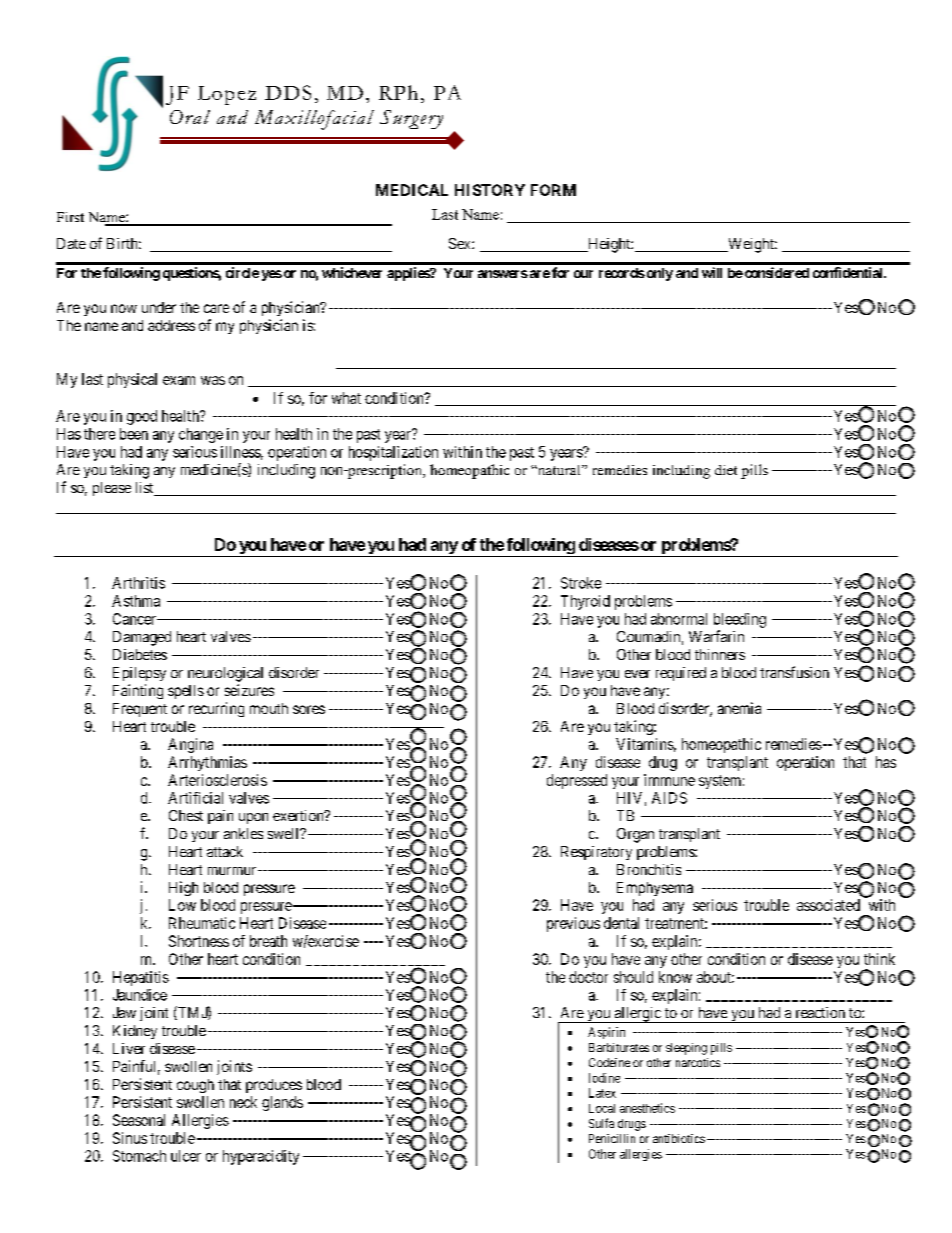 The image size is (952, 1233). What do you see at coordinates (601, 1123) in the screenshot?
I see `Sulfa` at bounding box center [601, 1123].
